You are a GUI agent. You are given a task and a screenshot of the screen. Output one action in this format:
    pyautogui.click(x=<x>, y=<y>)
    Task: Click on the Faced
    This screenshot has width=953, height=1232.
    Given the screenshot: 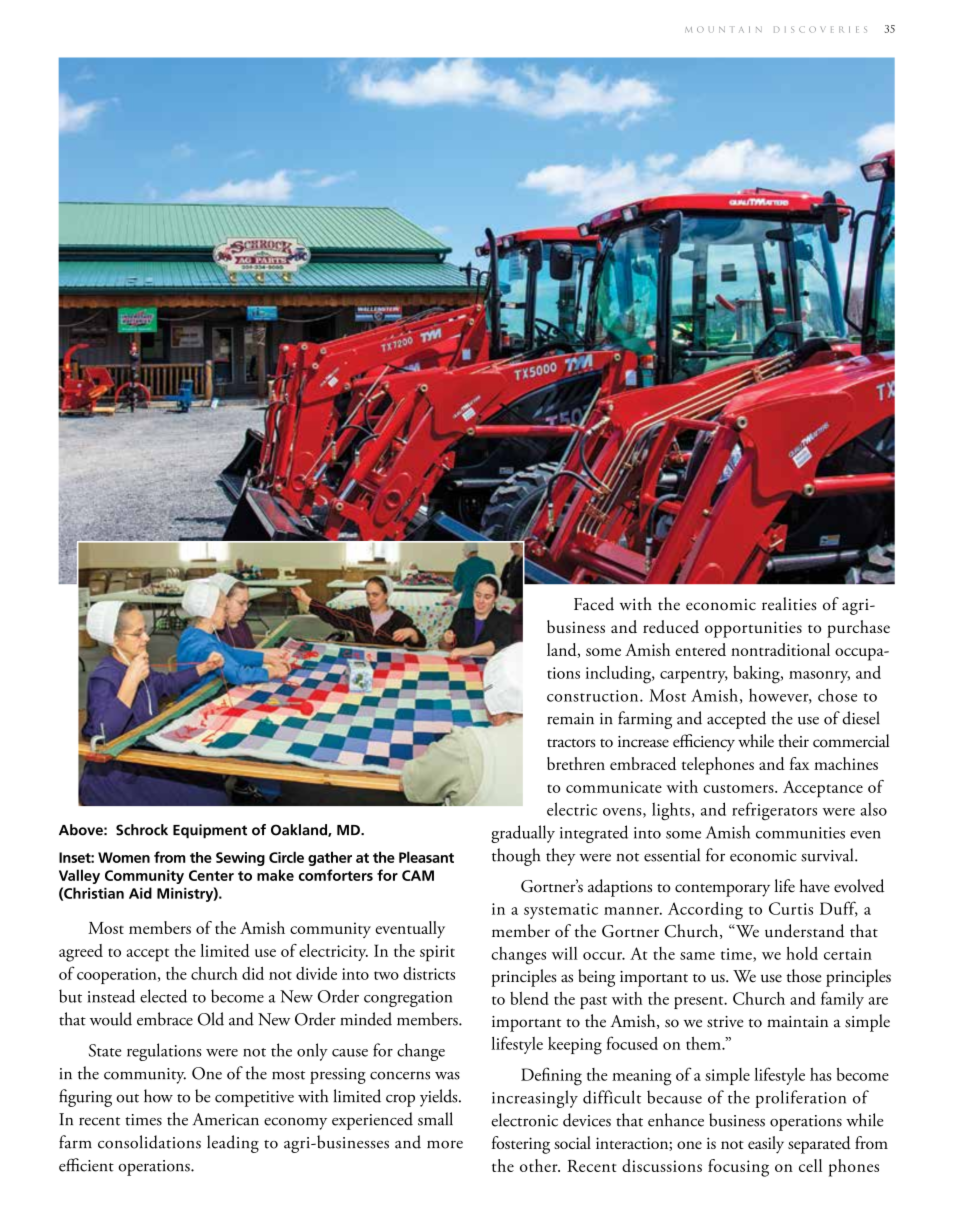 What is the action you would take?
    pyautogui.click(x=594, y=604)
